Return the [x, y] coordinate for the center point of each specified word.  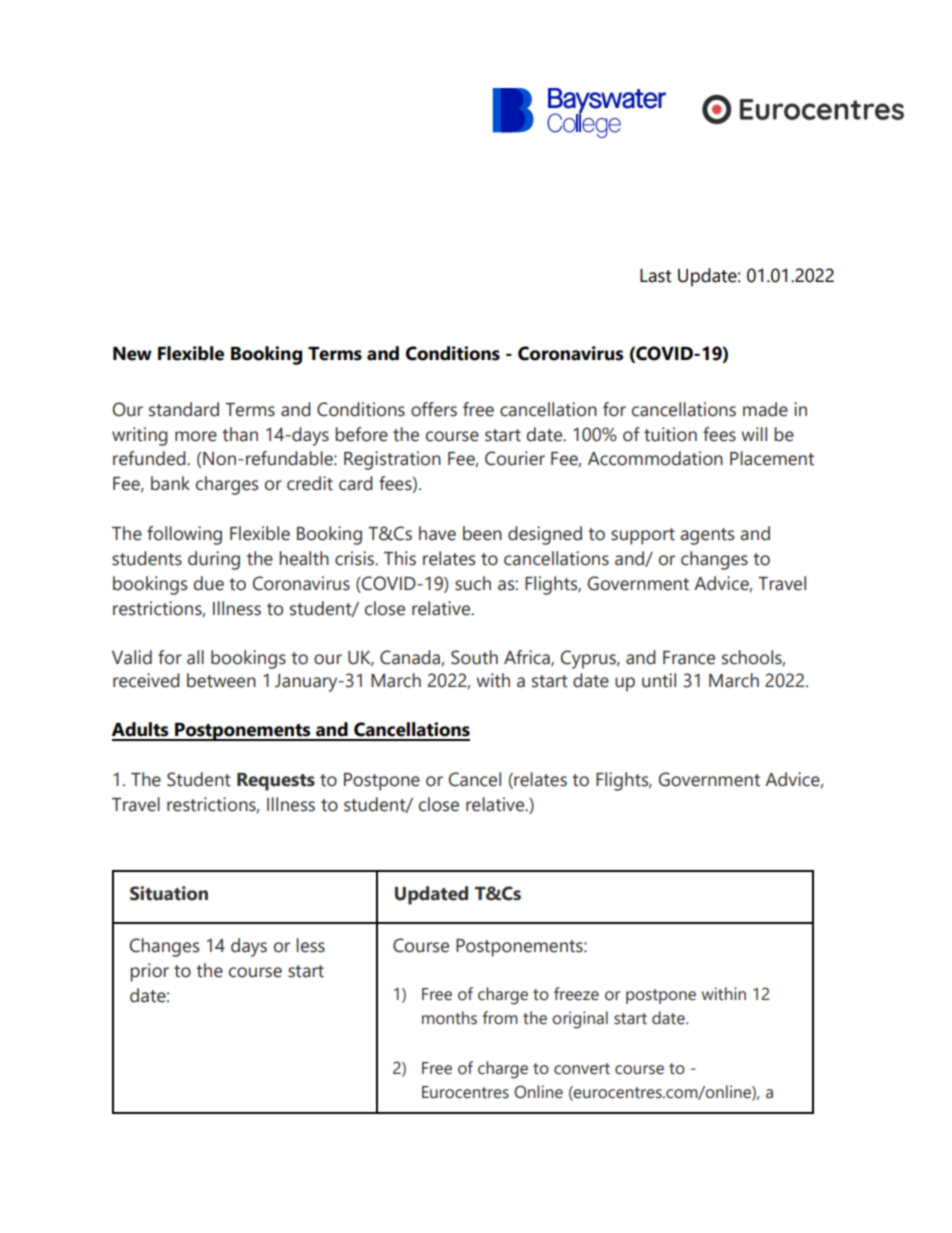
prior [149, 972]
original [580, 1020]
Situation [169, 893]
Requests [276, 782]
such [473, 583]
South [474, 657]
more [196, 436]
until [659, 680]
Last [656, 276]
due [209, 583]
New [132, 354]
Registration [392, 460]
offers [434, 409]
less [310, 945]
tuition [670, 434]
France [689, 658]
